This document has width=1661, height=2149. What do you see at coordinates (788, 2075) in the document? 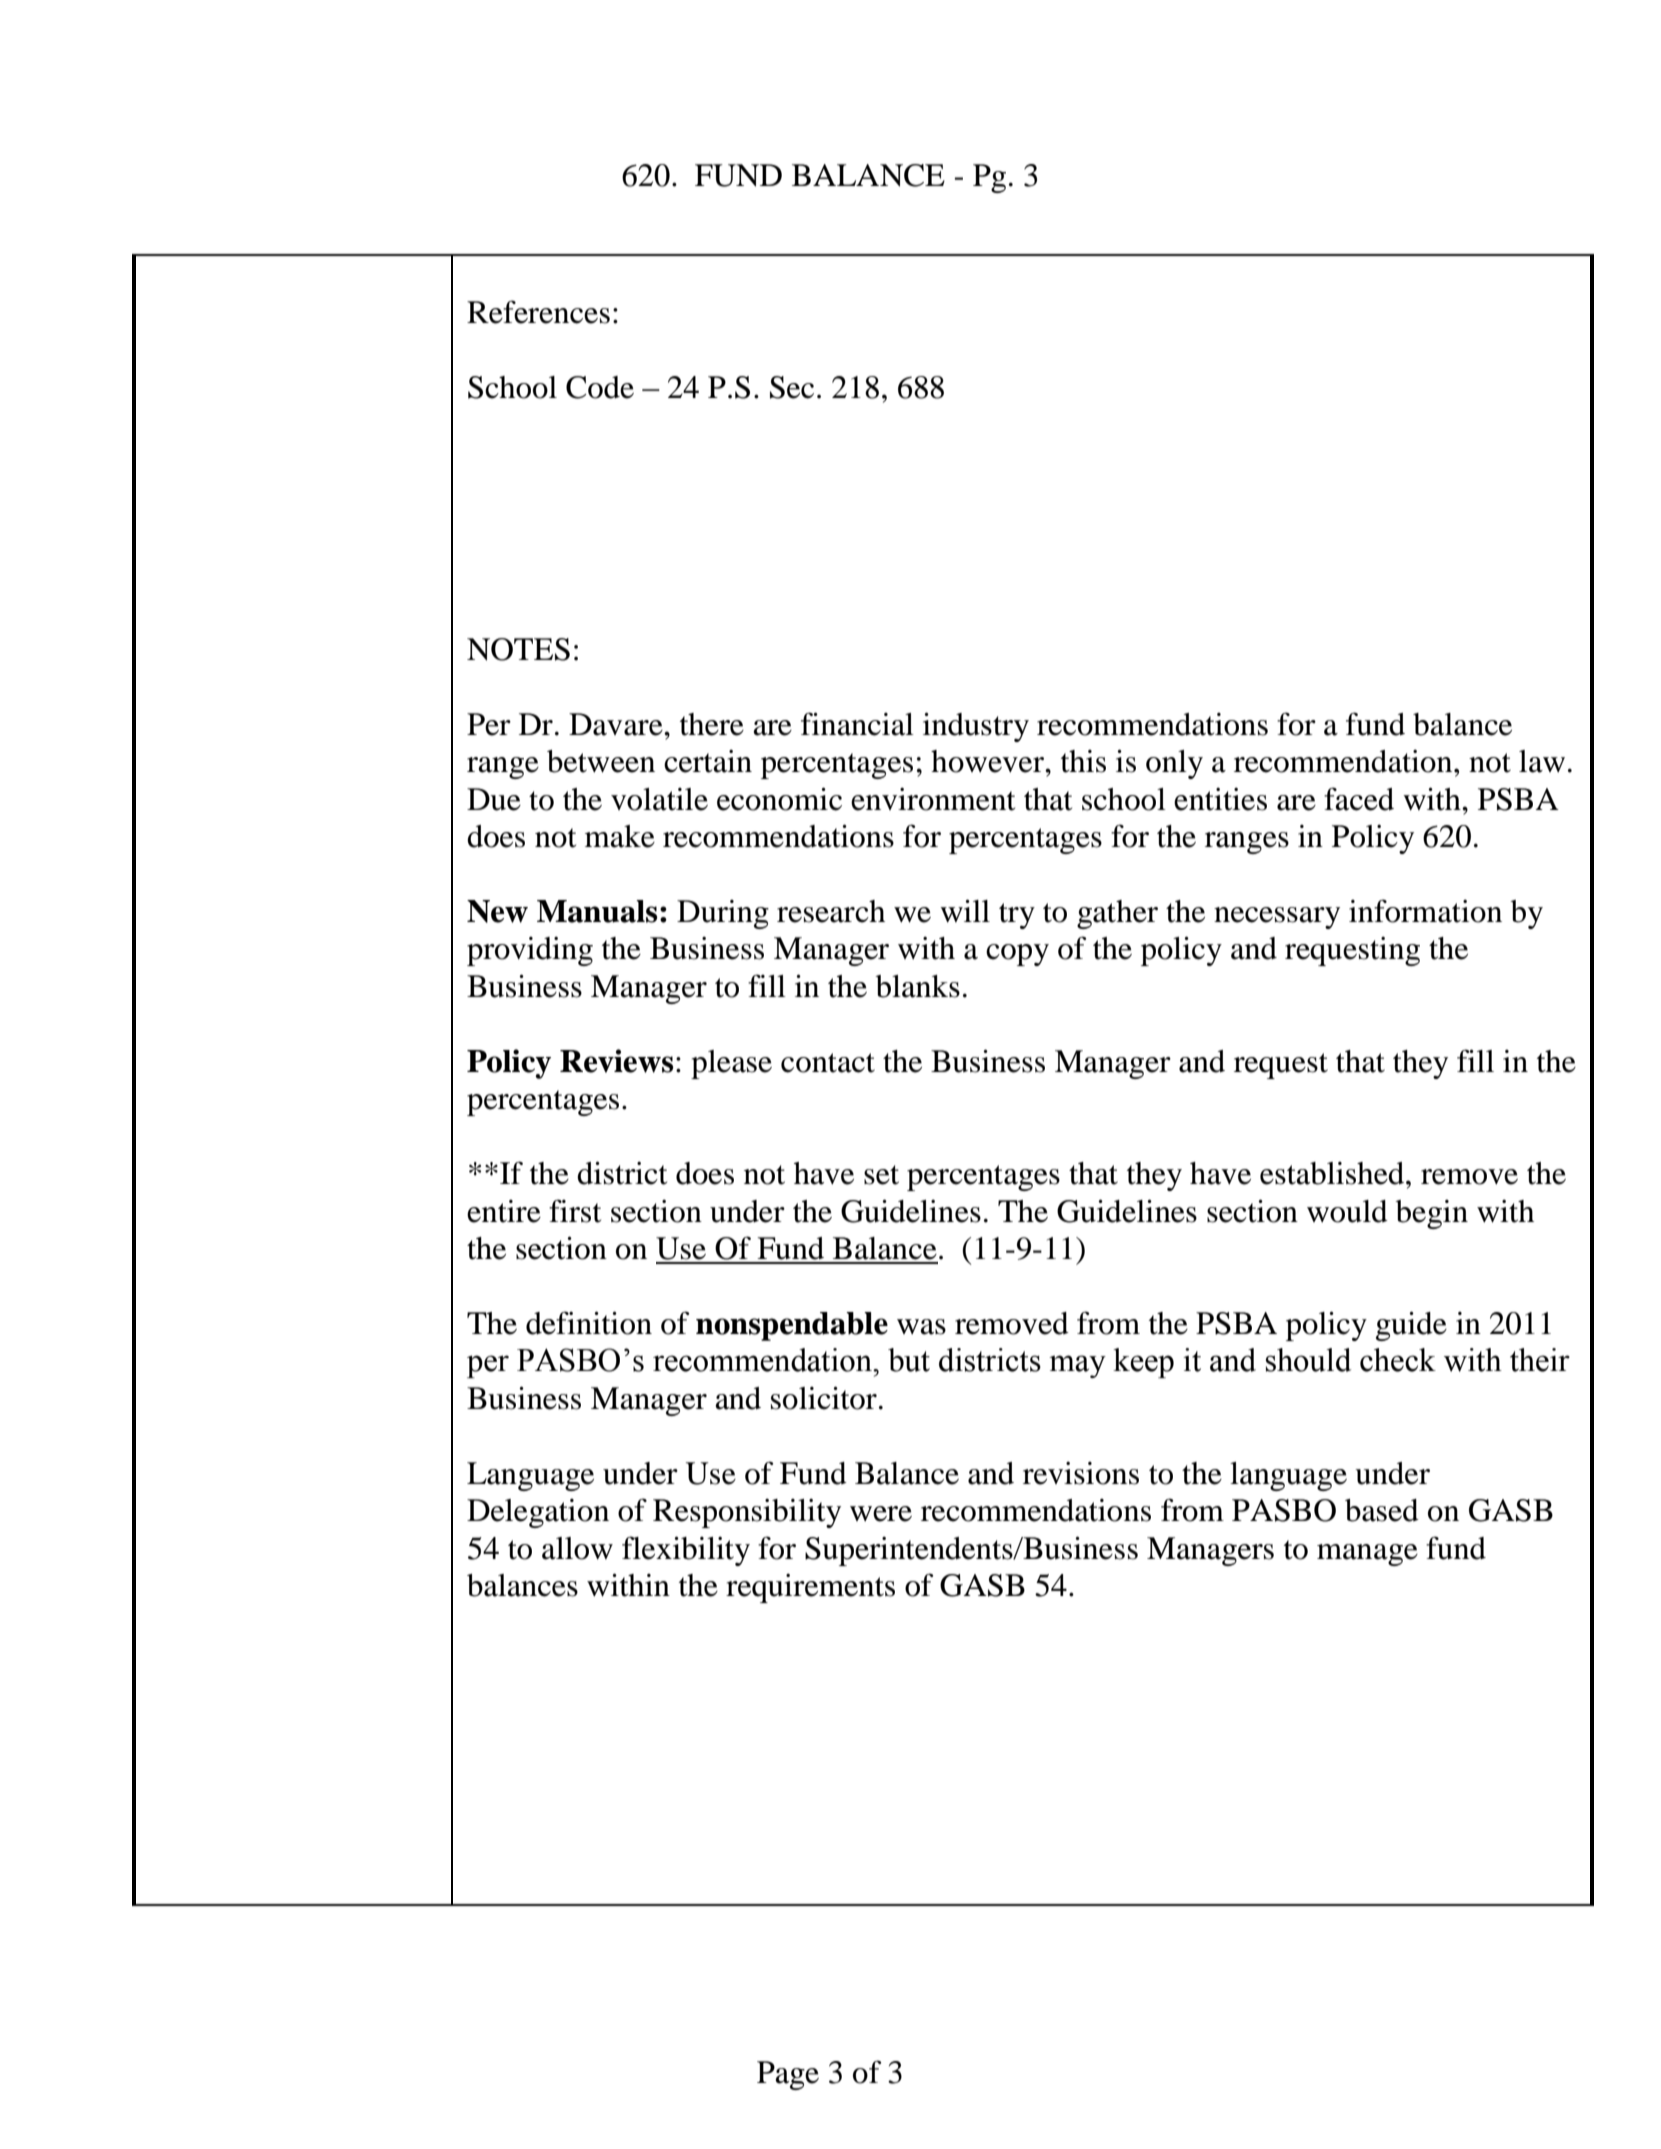
I see `Page` at bounding box center [788, 2075].
